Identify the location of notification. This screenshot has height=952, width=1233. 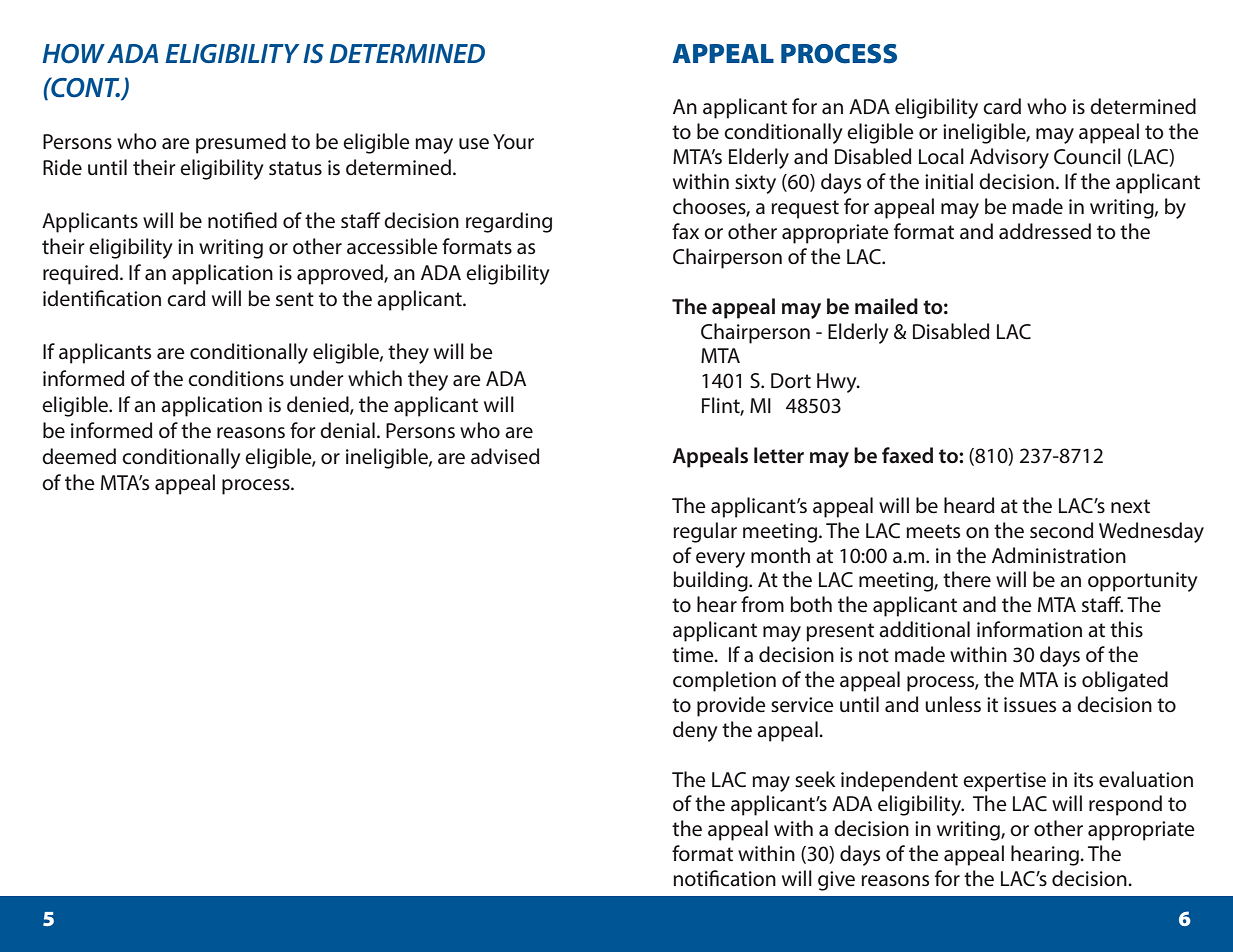
(724, 878).
